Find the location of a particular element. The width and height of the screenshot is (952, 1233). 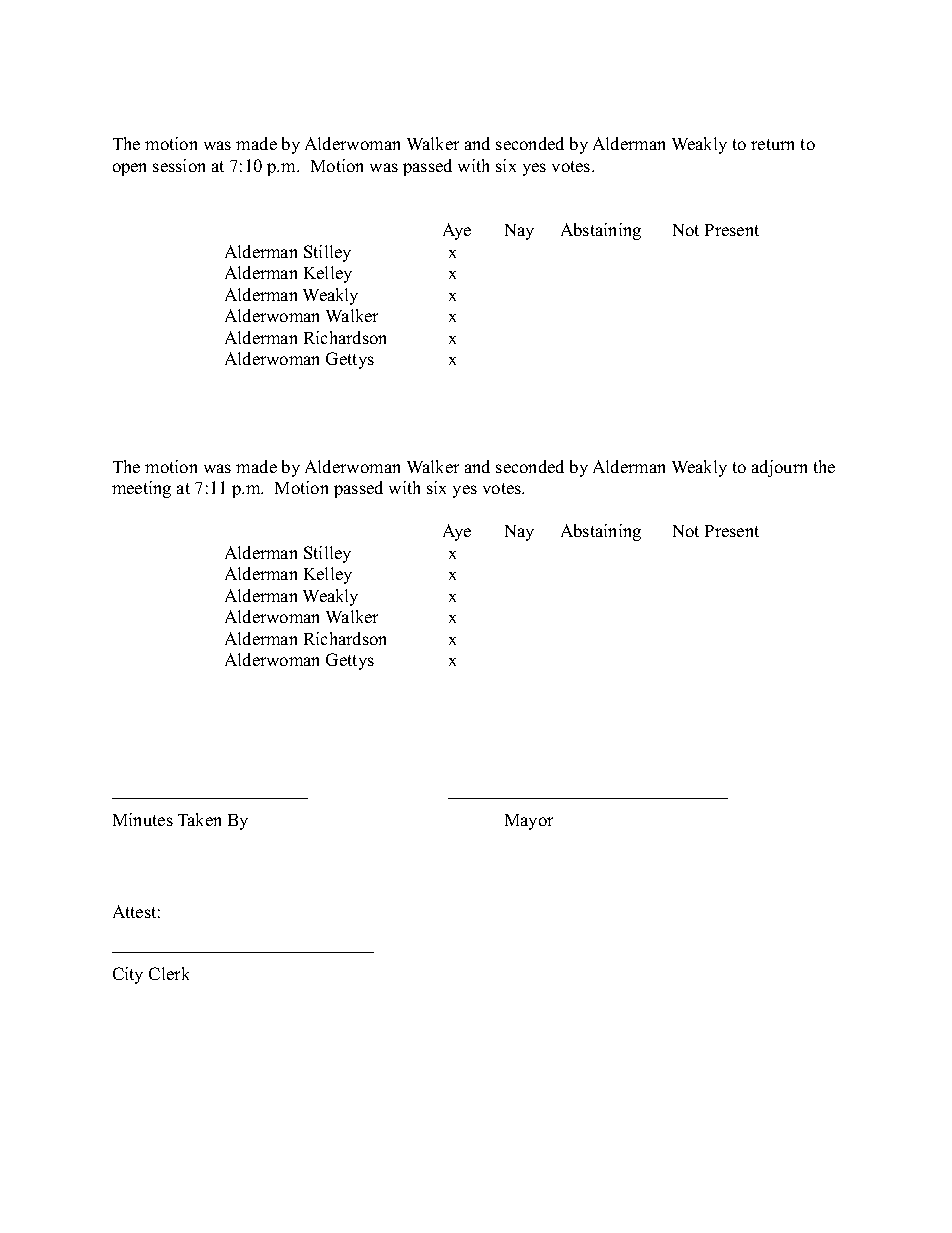

session is located at coordinates (179, 165).
